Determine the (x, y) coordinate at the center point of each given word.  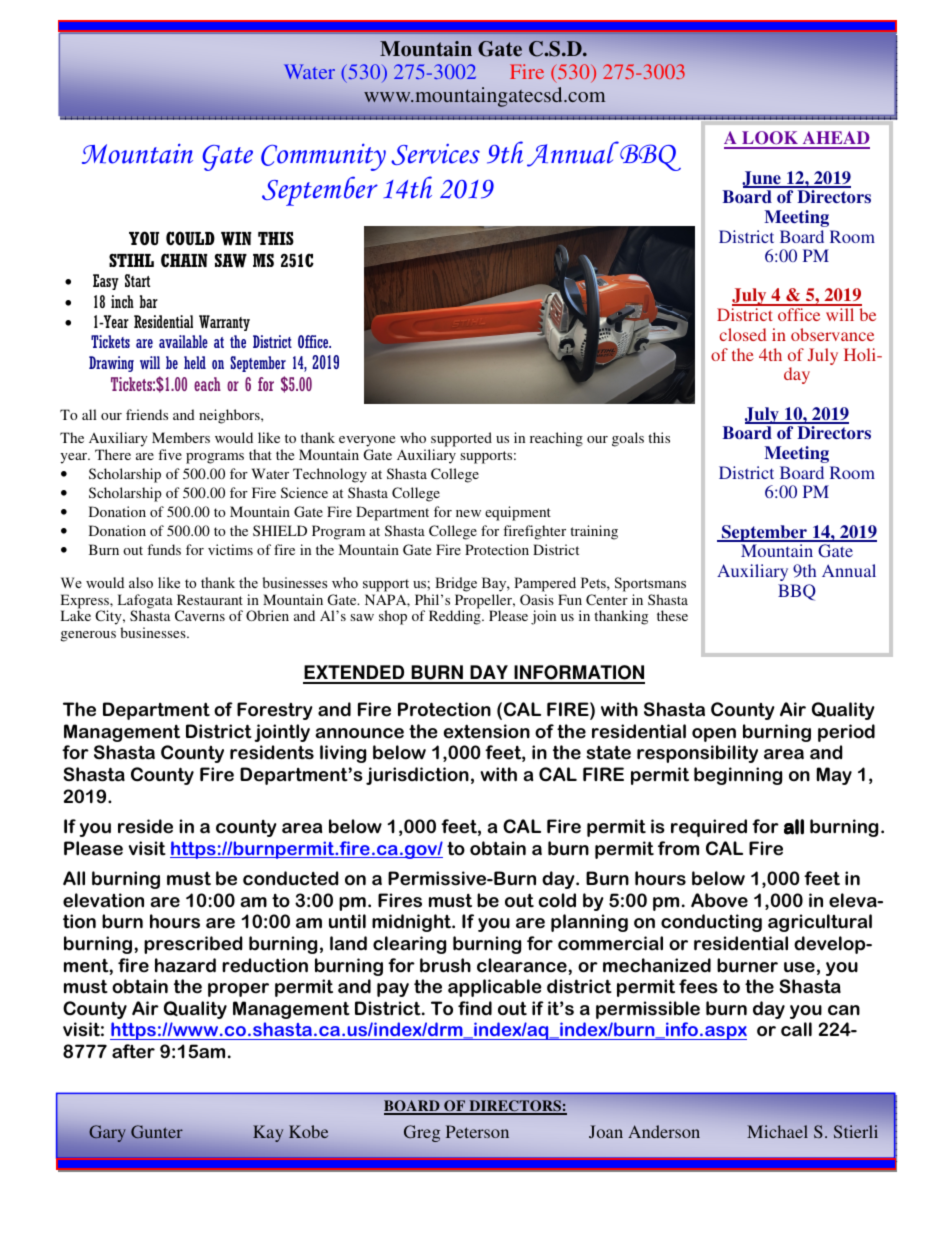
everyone (367, 443)
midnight (413, 923)
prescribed (193, 945)
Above (719, 900)
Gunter (157, 1132)
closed (743, 334)
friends (147, 414)
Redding (456, 617)
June (762, 179)
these (672, 615)
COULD (190, 238)
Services (435, 154)
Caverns (200, 615)
